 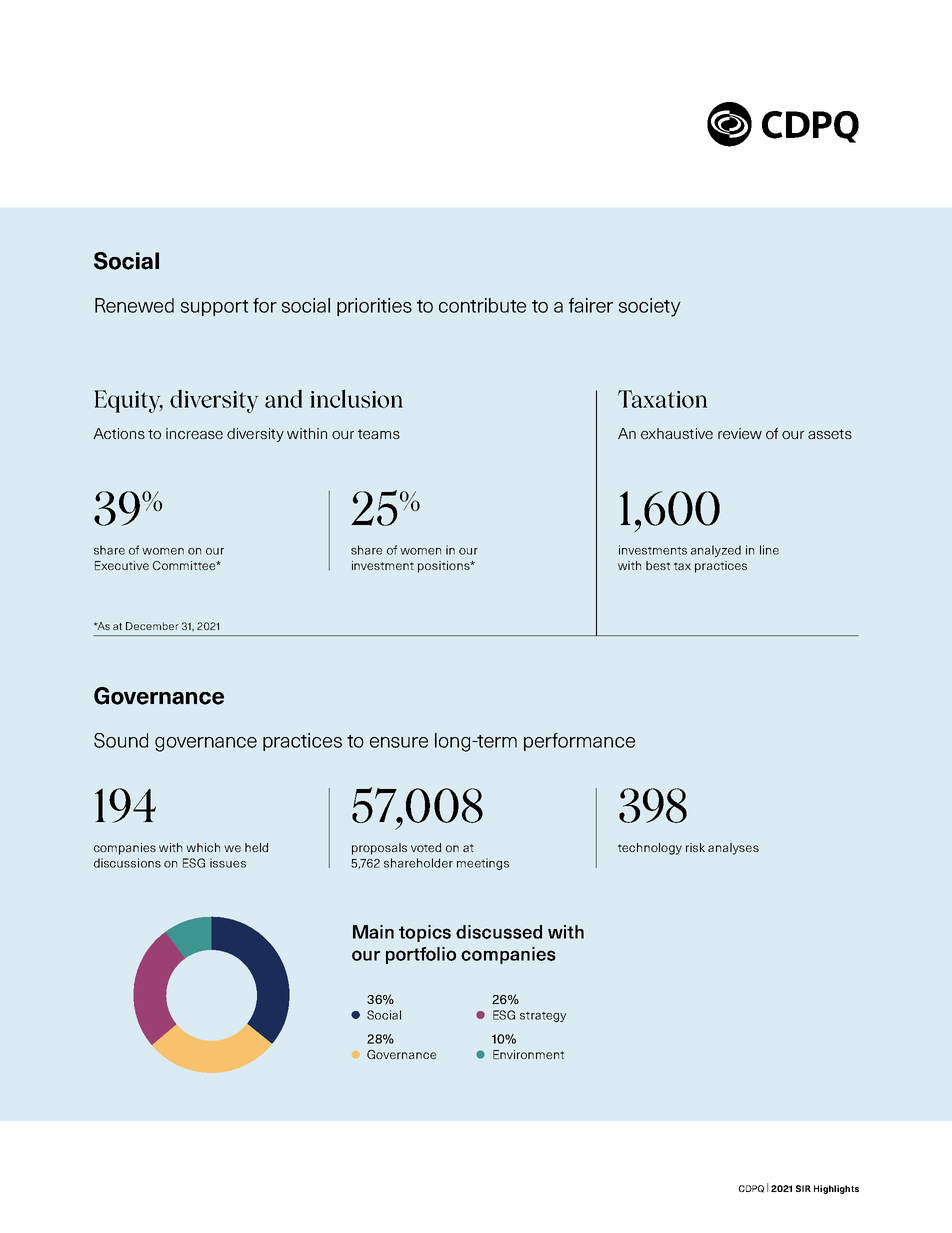 I want to click on strategy, so click(x=543, y=1016).
